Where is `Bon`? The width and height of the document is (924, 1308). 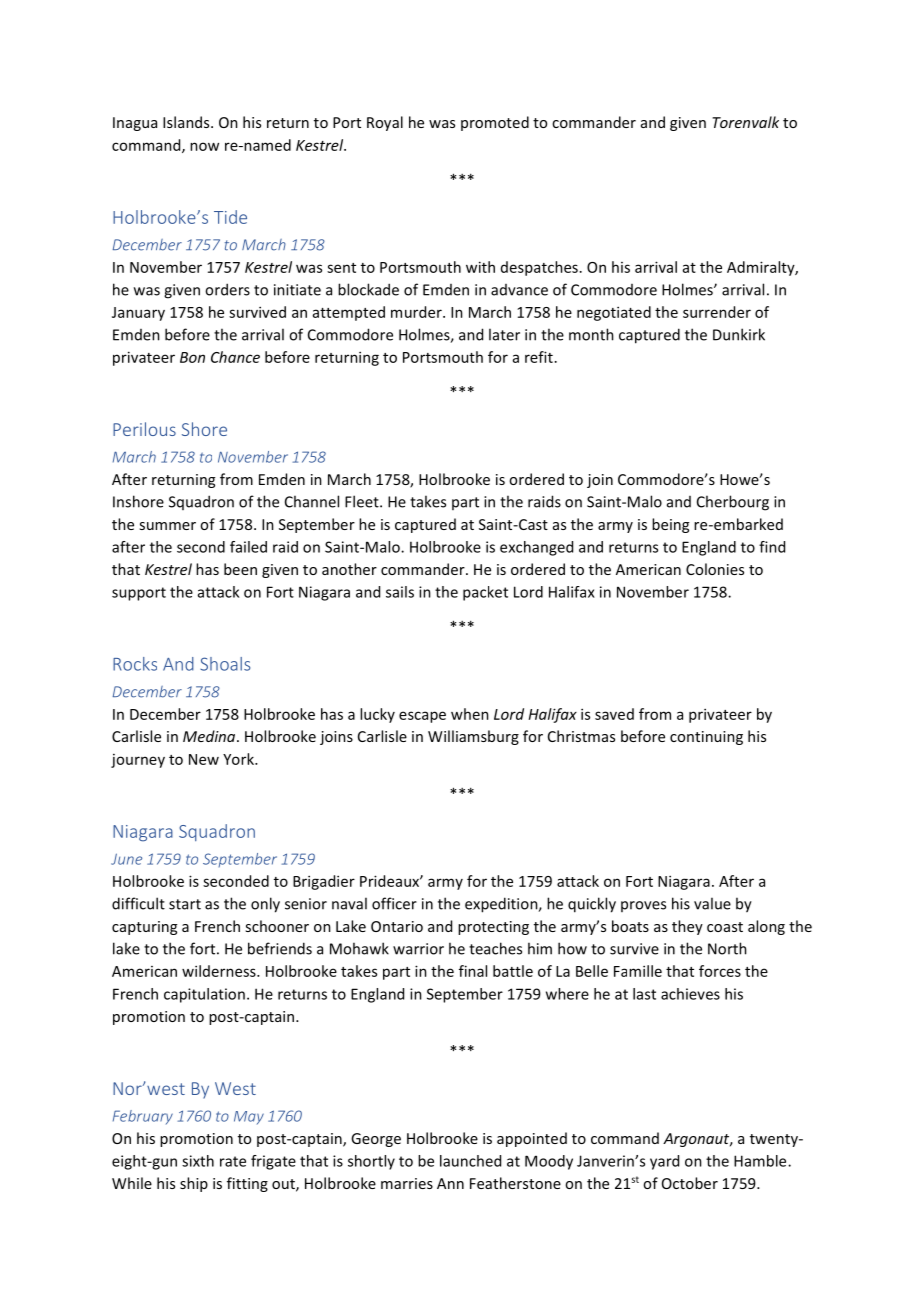
Bon is located at coordinates (192, 357).
